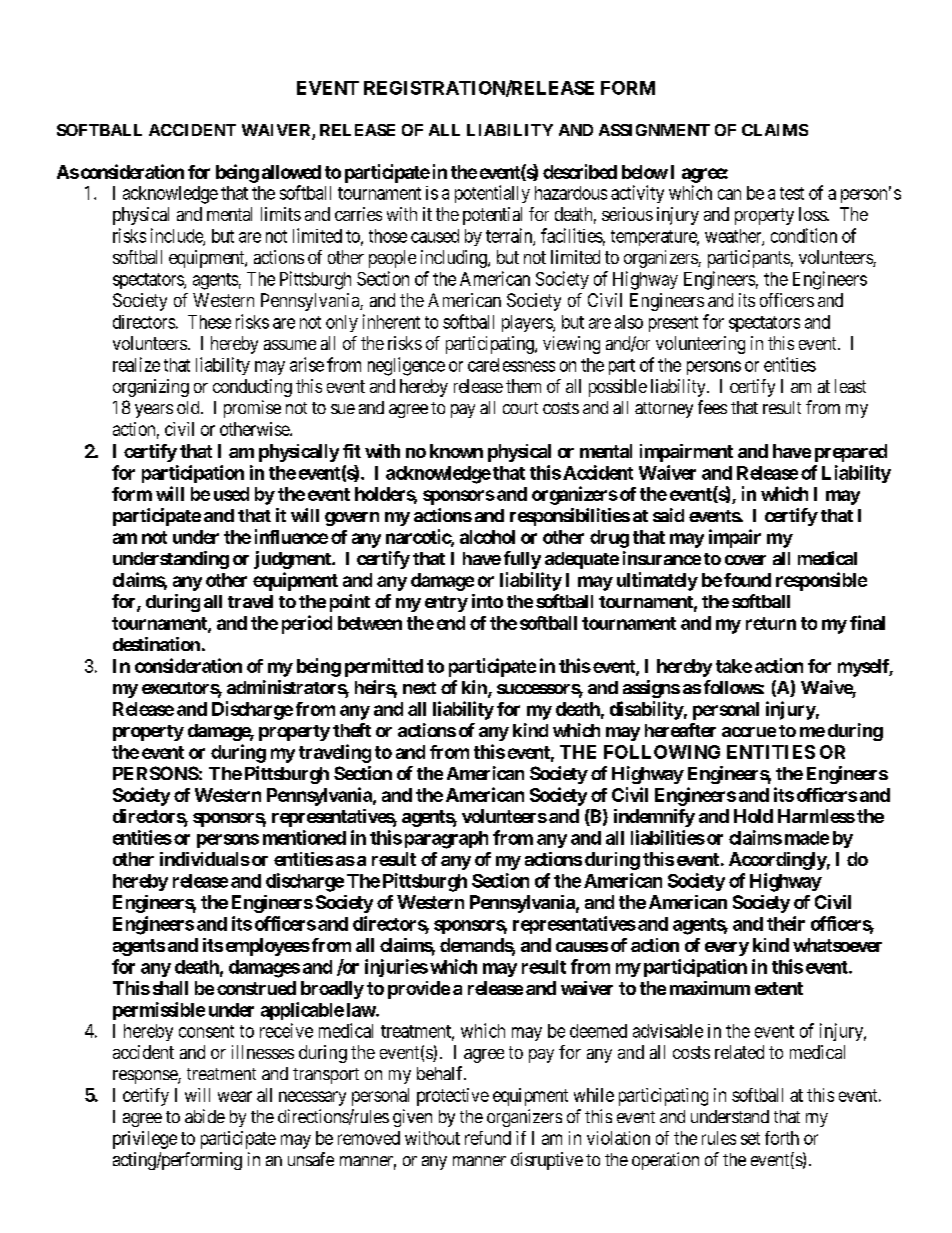 Image resolution: width=952 pixels, height=1233 pixels. What do you see at coordinates (580, 171) in the page?
I see `described` at bounding box center [580, 171].
